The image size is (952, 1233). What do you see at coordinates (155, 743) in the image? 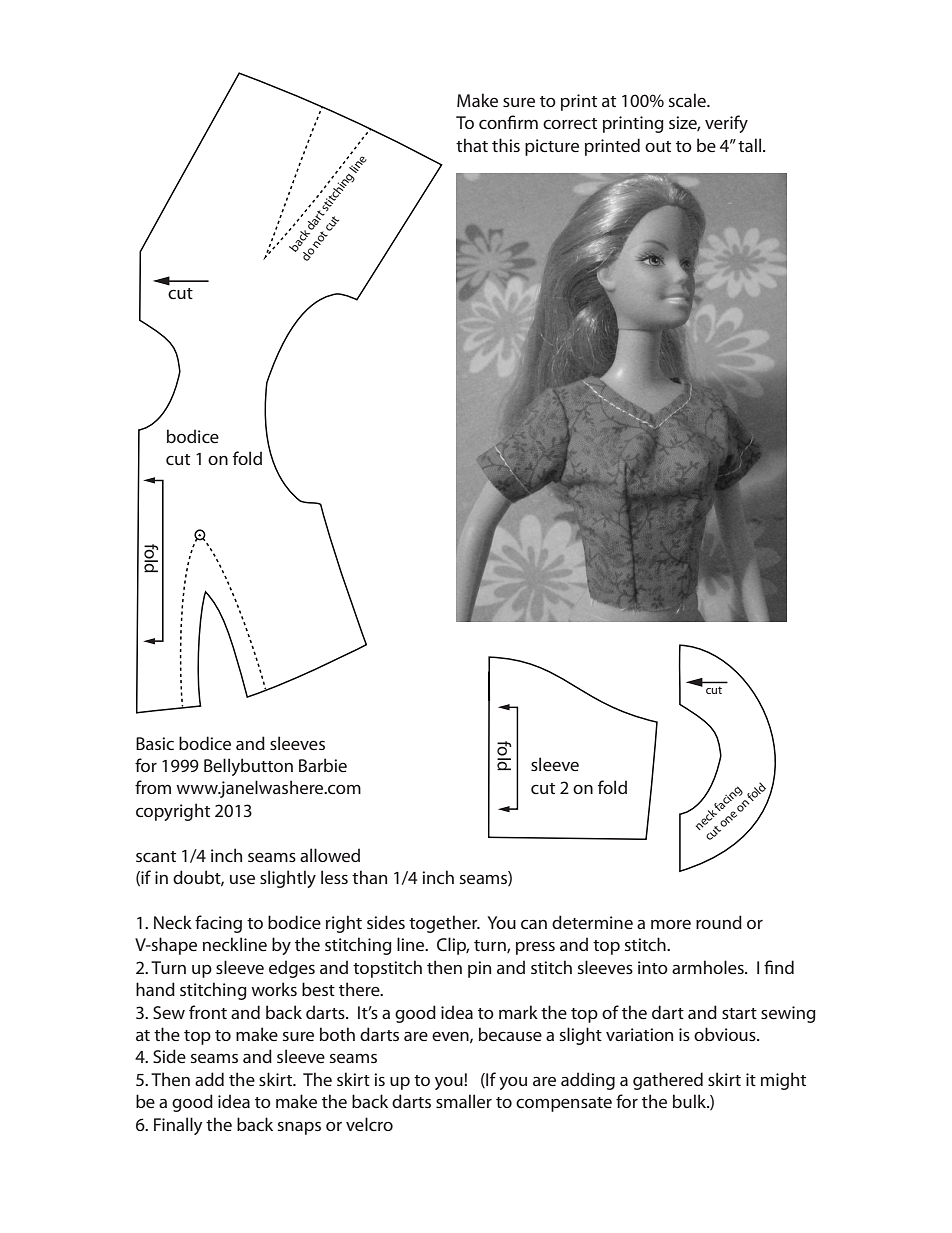
I see `Basic` at bounding box center [155, 743].
